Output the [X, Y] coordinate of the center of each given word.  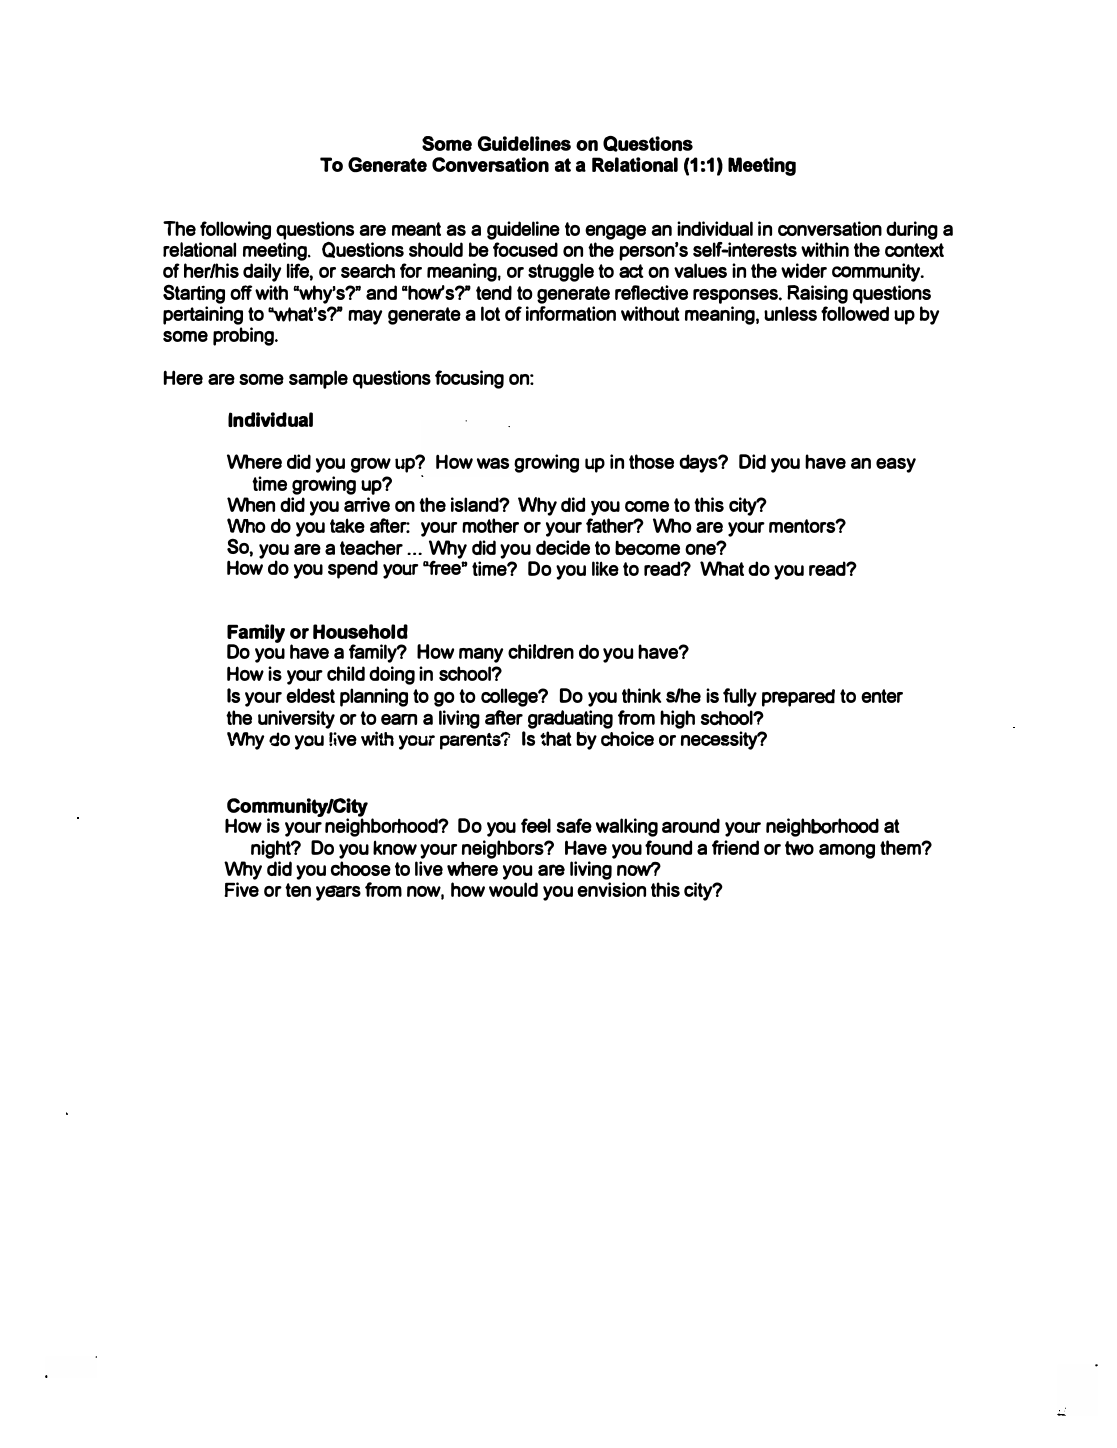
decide [563, 547]
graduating [570, 719]
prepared [798, 698]
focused [525, 249]
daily [262, 272]
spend [353, 569]
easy [896, 465]
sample [318, 379]
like [605, 568]
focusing [469, 379]
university [296, 719]
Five [241, 889]
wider [804, 270]
